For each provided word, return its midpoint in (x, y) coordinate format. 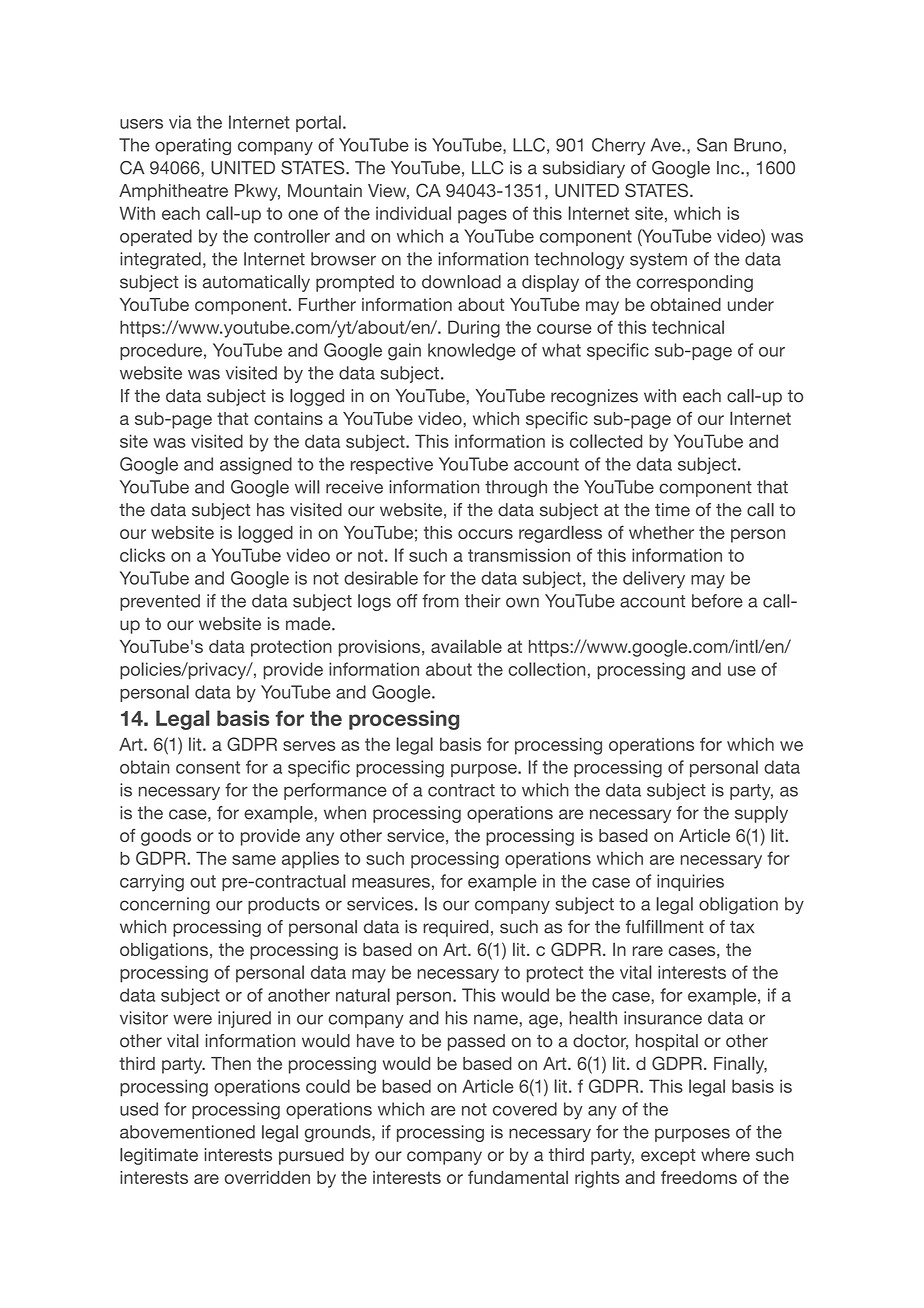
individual (413, 213)
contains (288, 418)
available (466, 646)
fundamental (518, 1177)
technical (688, 327)
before (717, 601)
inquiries (690, 882)
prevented (160, 602)
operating (193, 146)
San (712, 145)
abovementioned (187, 1132)
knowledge (472, 352)
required (456, 928)
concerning (165, 905)
